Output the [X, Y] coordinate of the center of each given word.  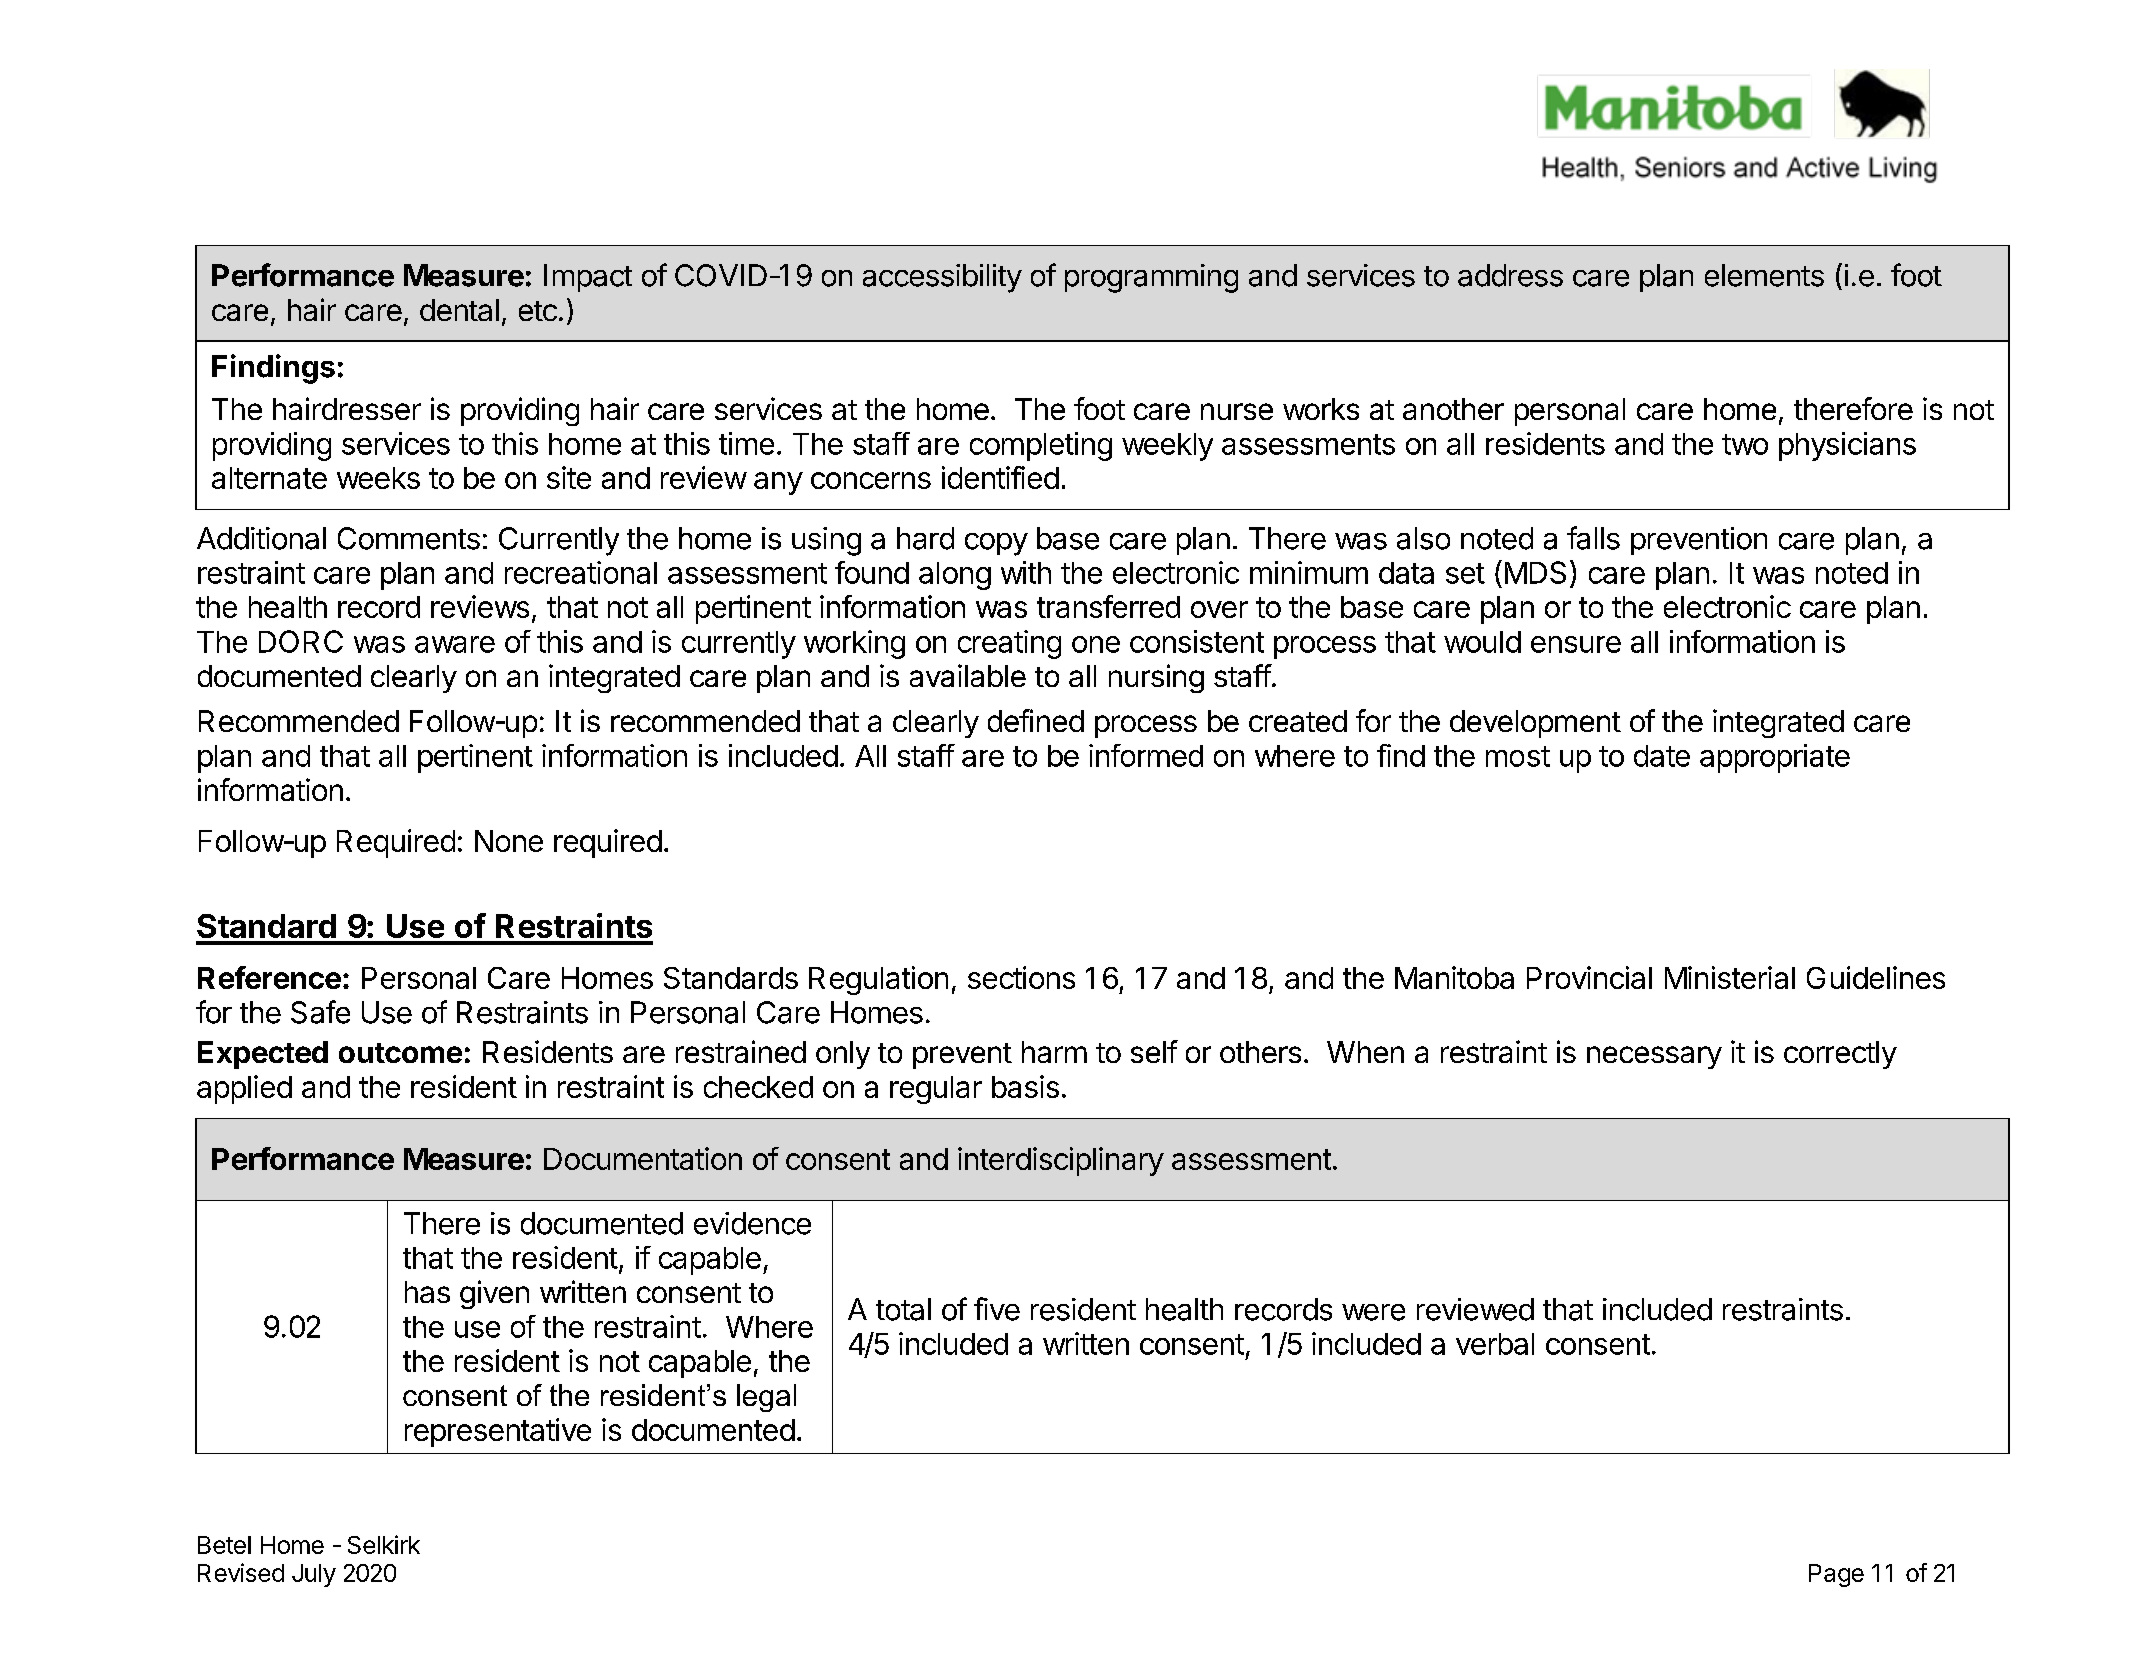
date [1662, 756]
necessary [1654, 1057]
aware [455, 644]
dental [459, 310]
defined [1036, 720]
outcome [400, 1053]
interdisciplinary [1061, 1161]
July [314, 1575]
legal [766, 1398]
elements [1764, 275]
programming [1151, 278]
